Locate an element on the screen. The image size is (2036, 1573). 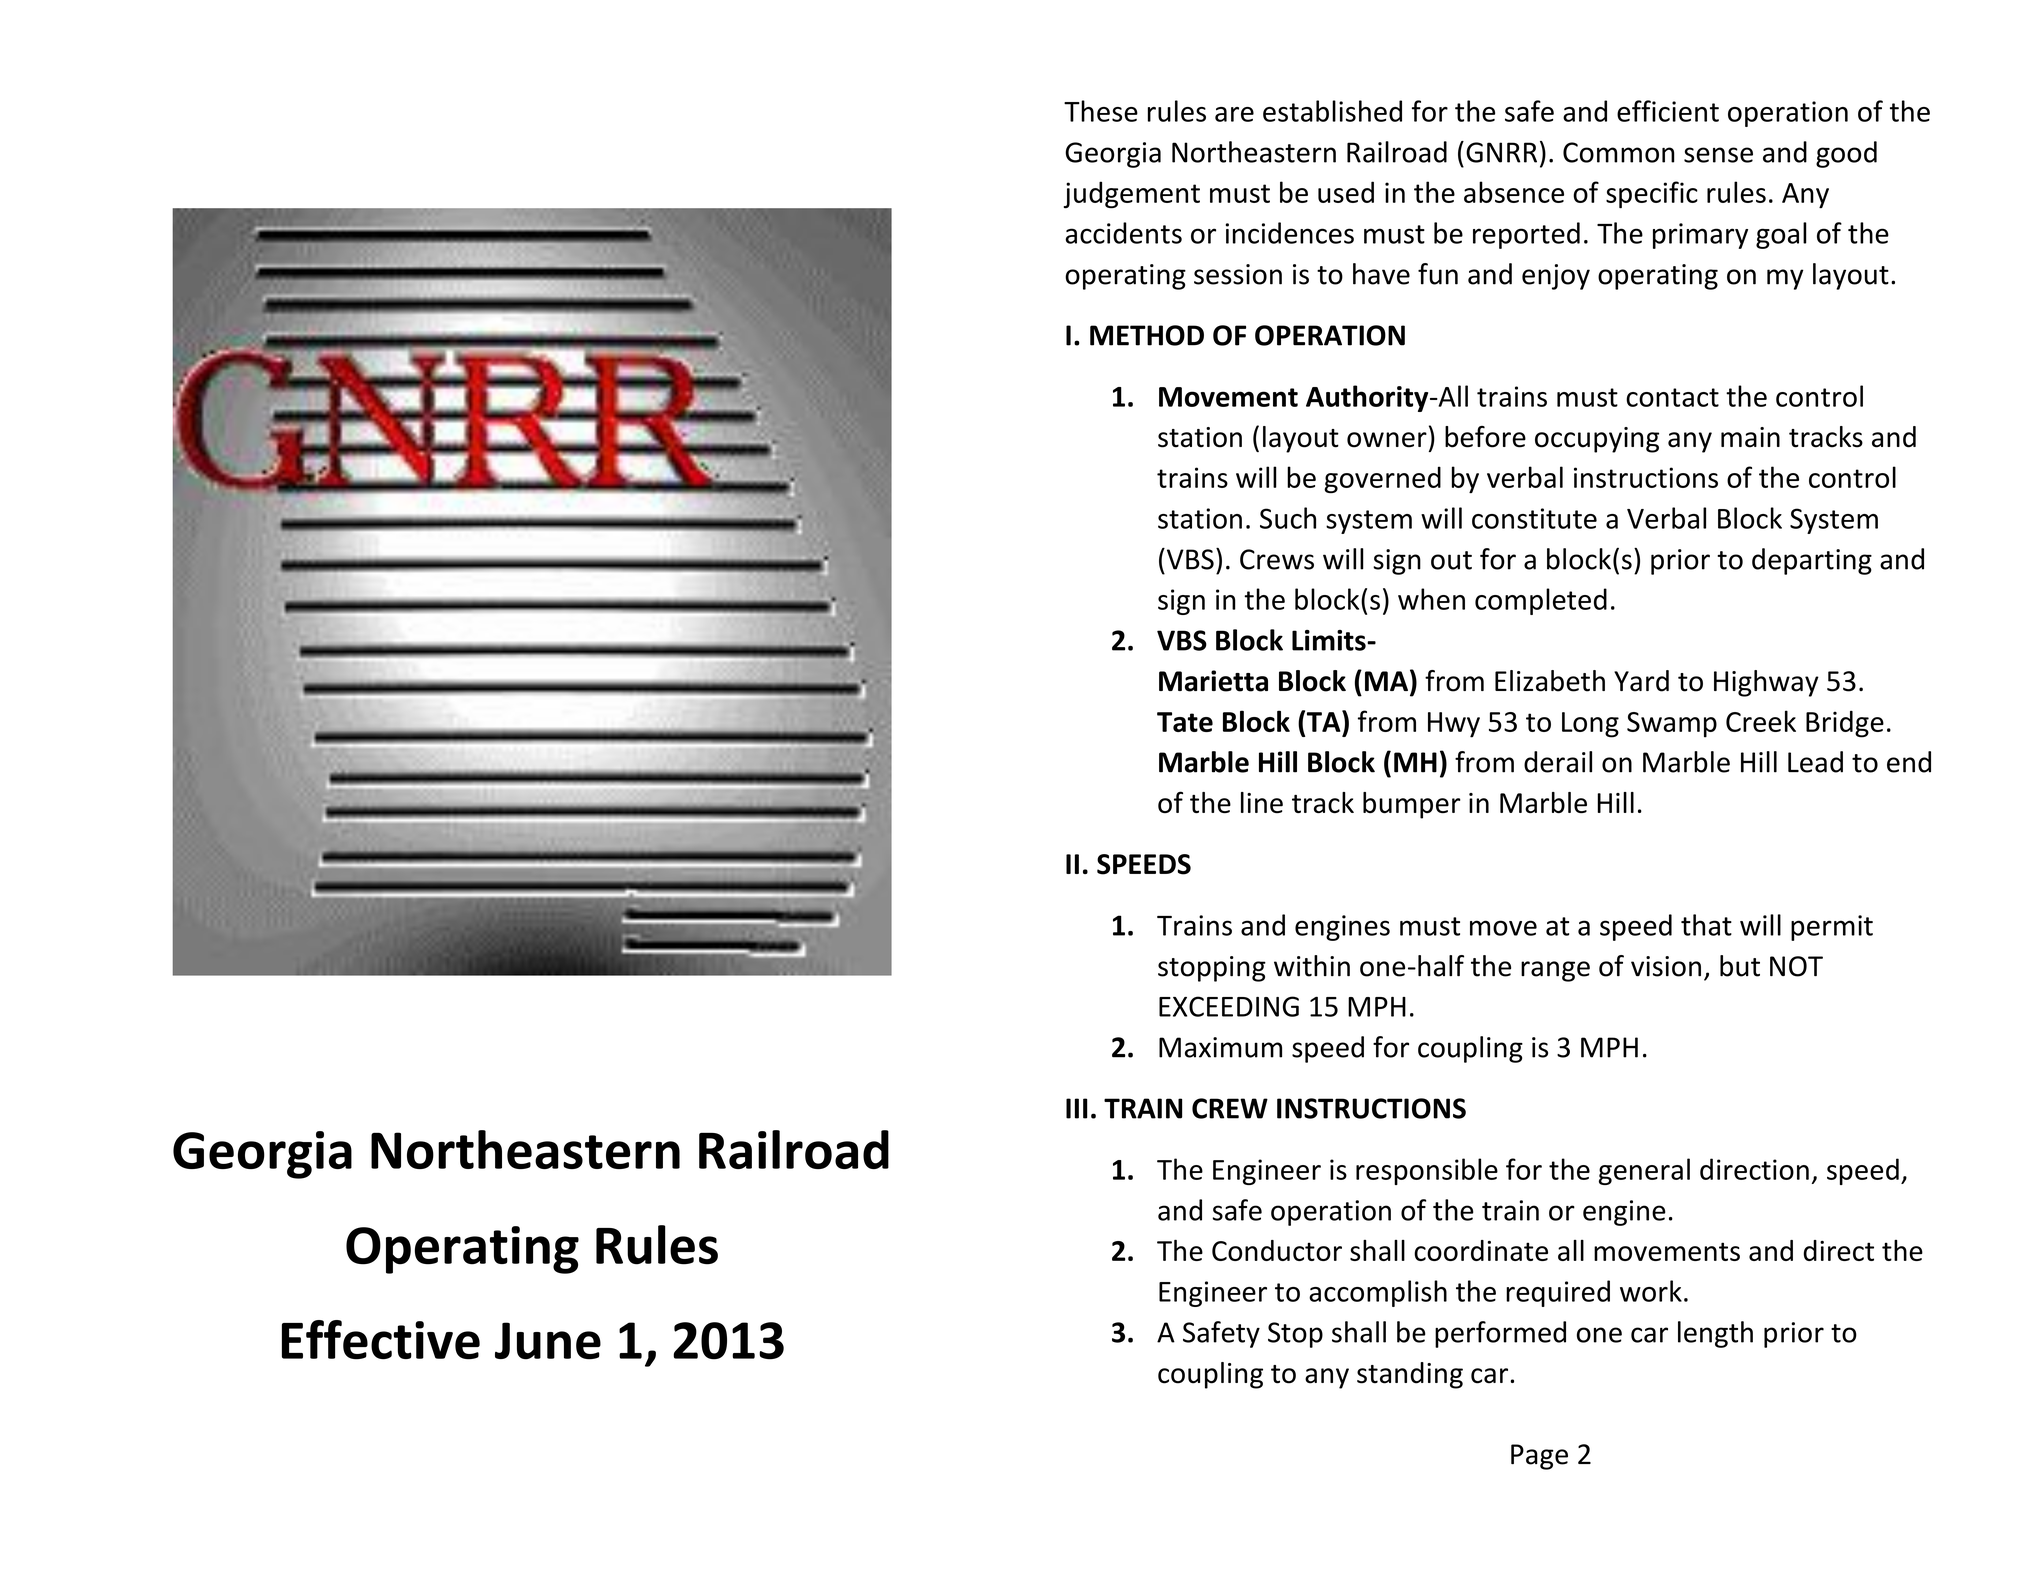
METHOD is located at coordinates (1147, 335).
